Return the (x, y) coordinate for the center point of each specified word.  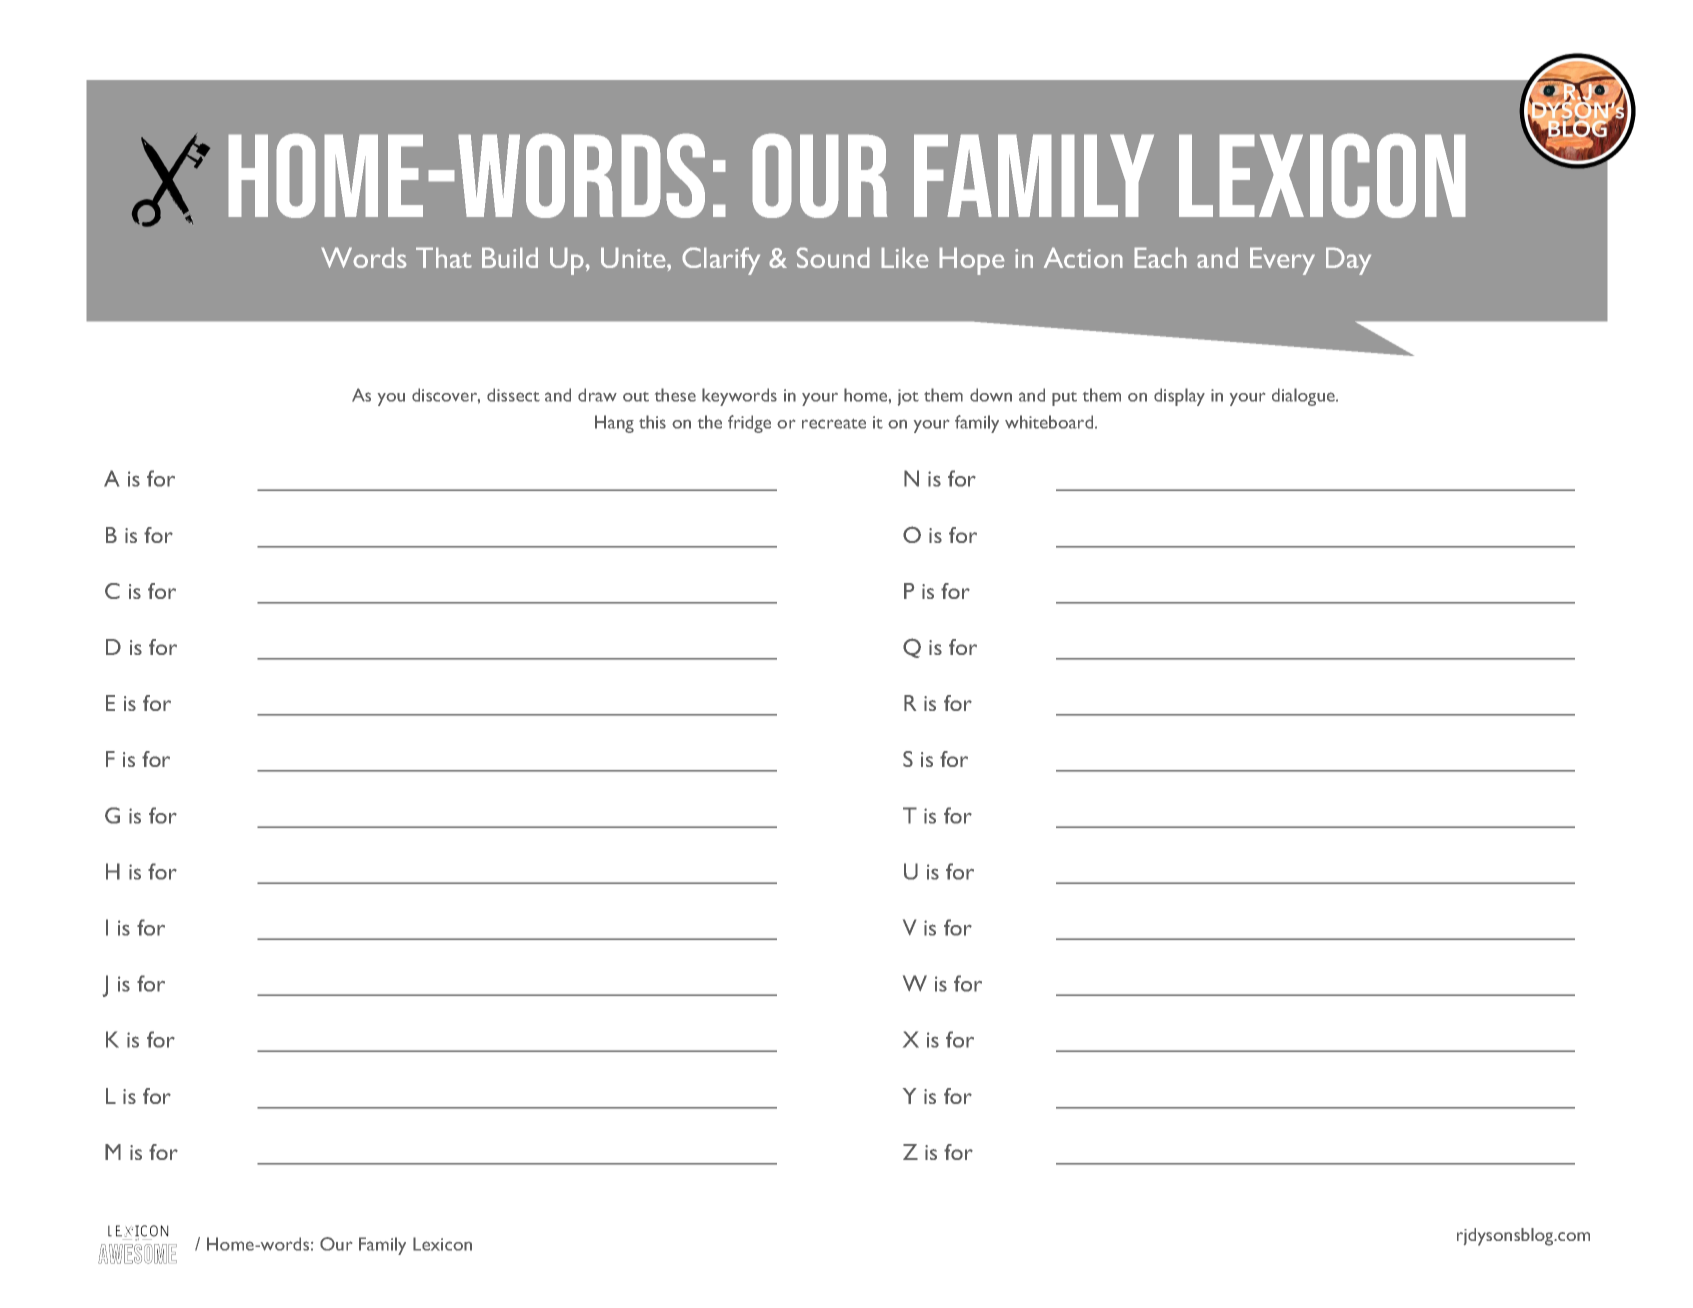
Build (510, 257)
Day (1348, 261)
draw (597, 395)
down (991, 395)
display (1179, 397)
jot (908, 397)
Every (1282, 261)
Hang (614, 424)
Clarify (721, 261)
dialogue (1304, 397)
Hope (972, 261)
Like (905, 257)
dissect (513, 395)
